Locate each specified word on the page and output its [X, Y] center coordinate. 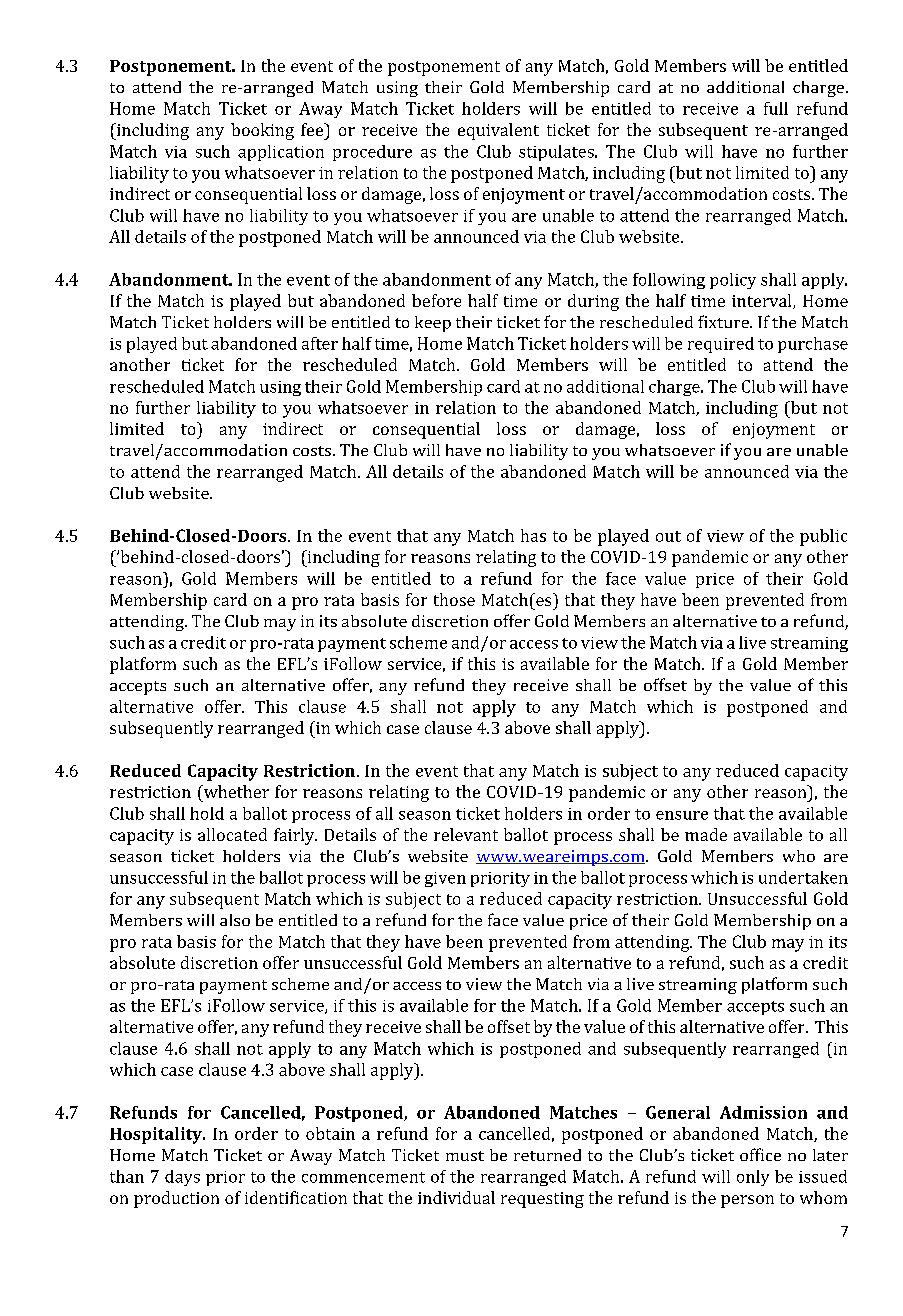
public [823, 537]
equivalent [498, 131]
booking [262, 131]
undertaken [803, 877]
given [445, 879]
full [776, 108]
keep [433, 324]
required [721, 345]
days [182, 1178]
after [320, 343]
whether [235, 791]
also [235, 920]
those [454, 599]
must [465, 1156]
